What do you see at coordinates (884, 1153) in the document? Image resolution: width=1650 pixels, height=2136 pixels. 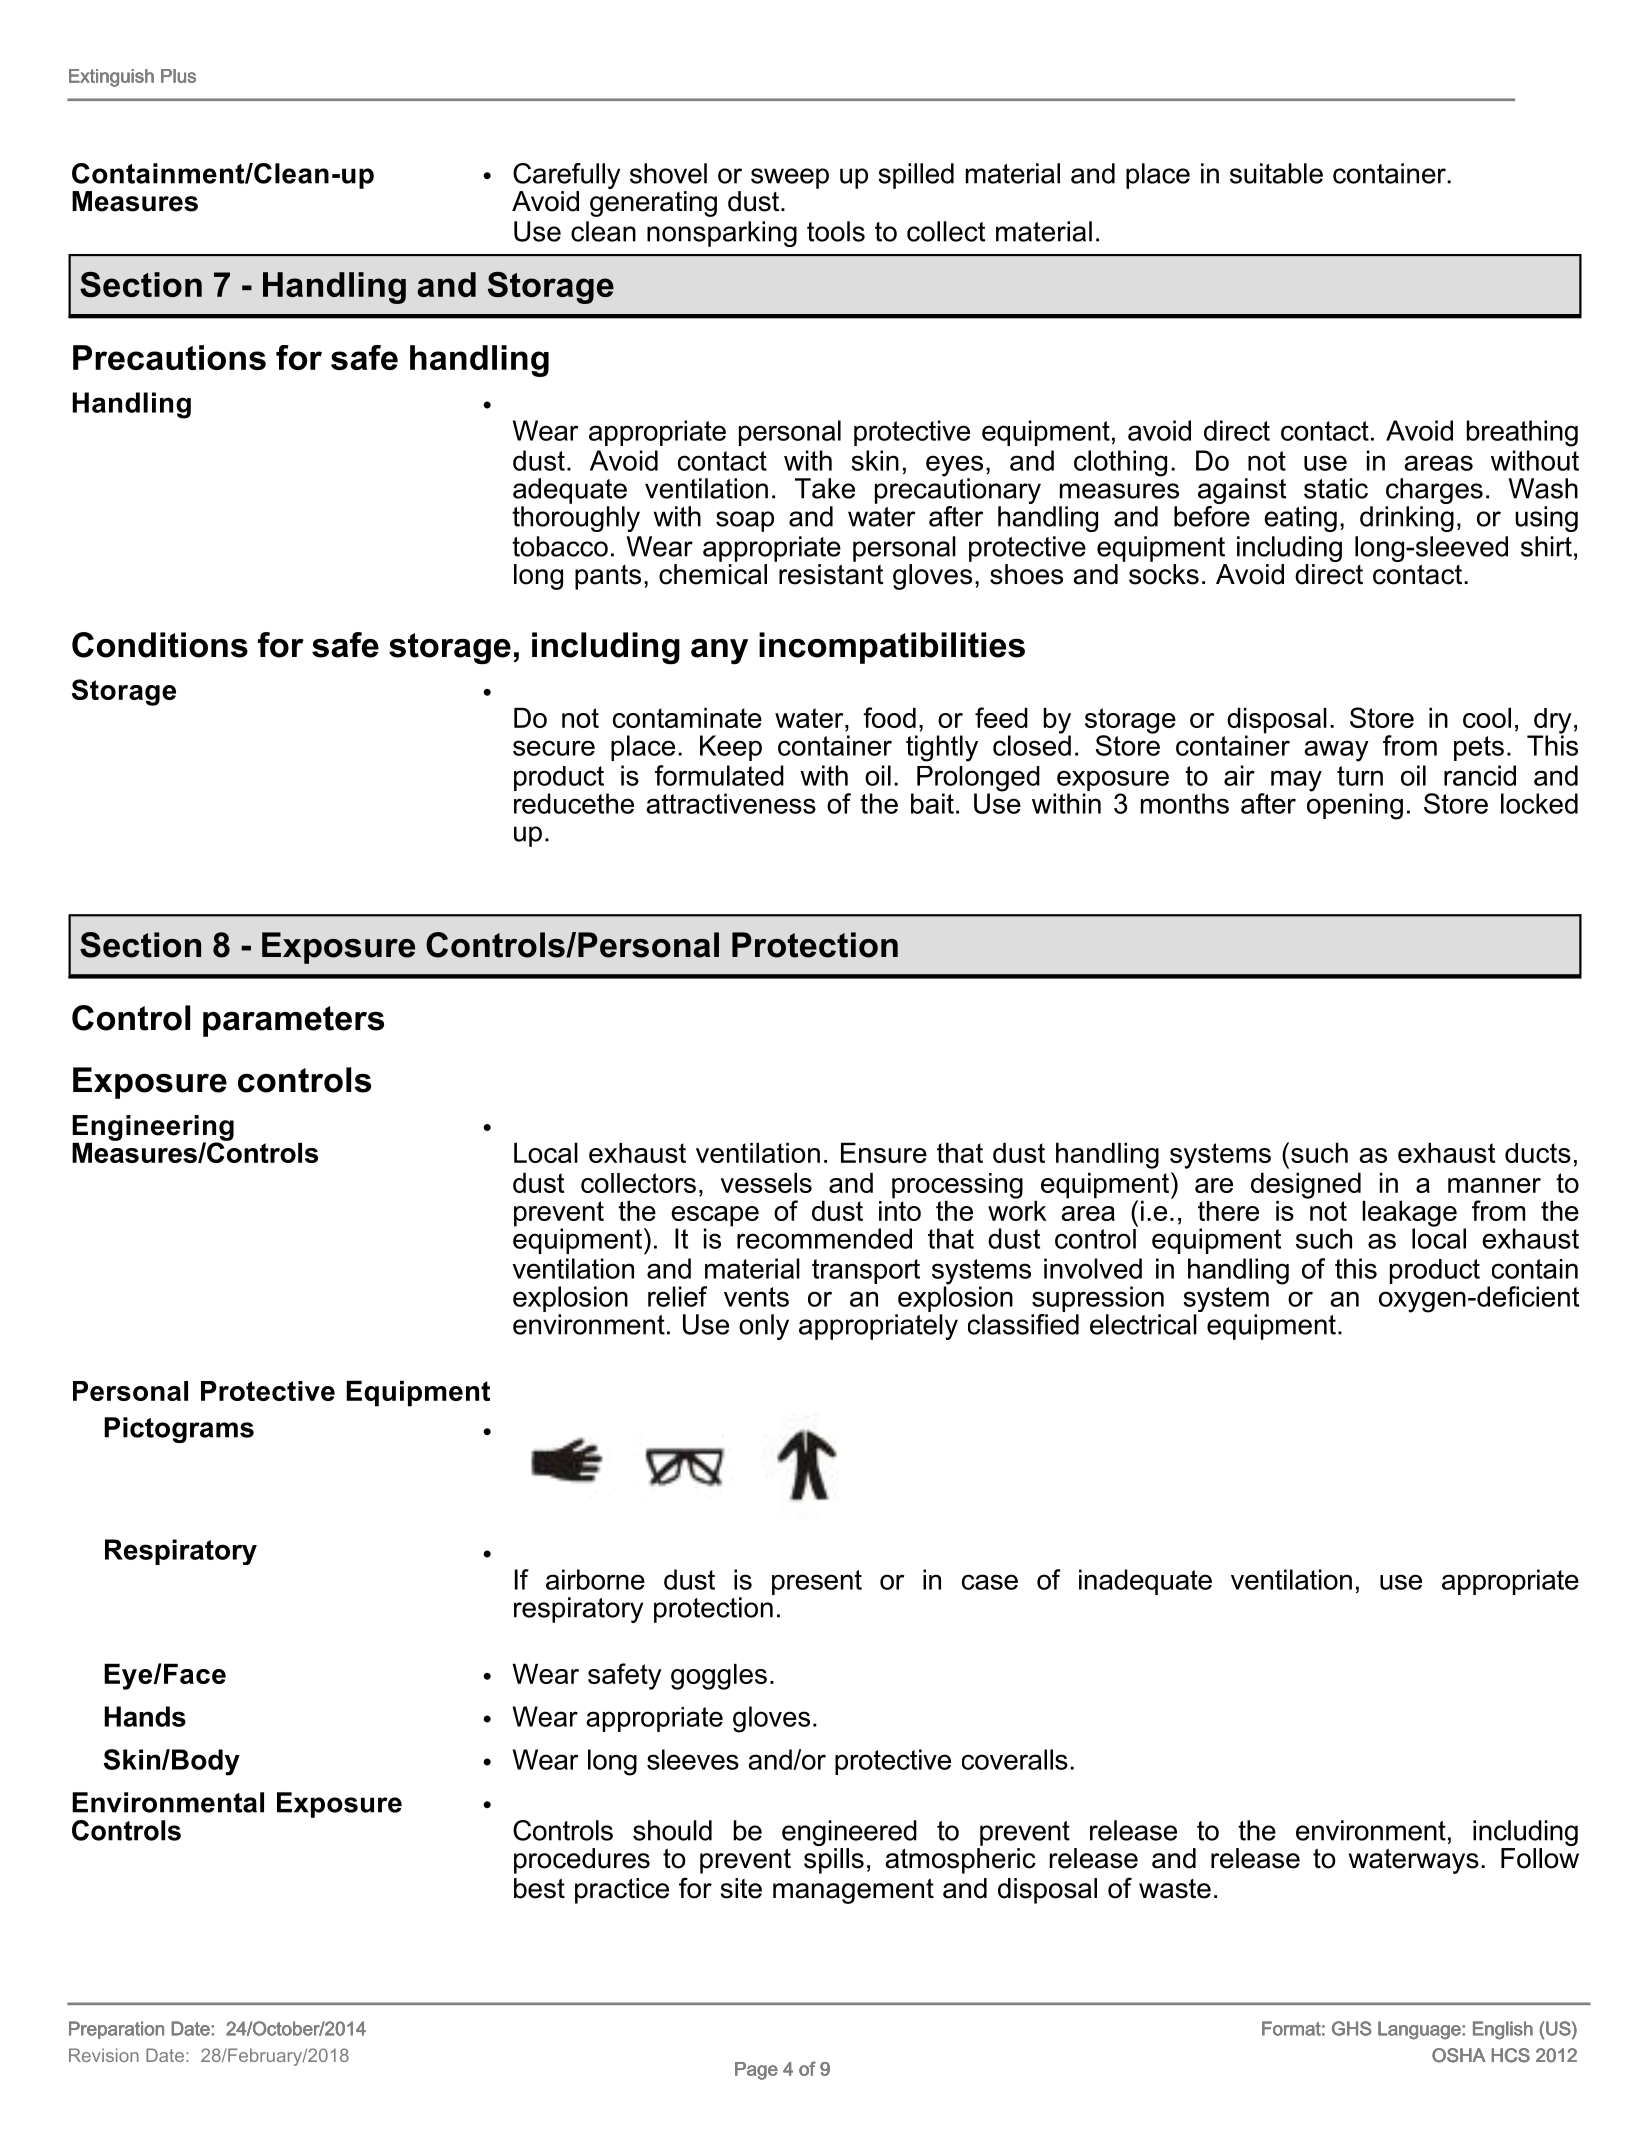 I see `Ensure` at bounding box center [884, 1153].
